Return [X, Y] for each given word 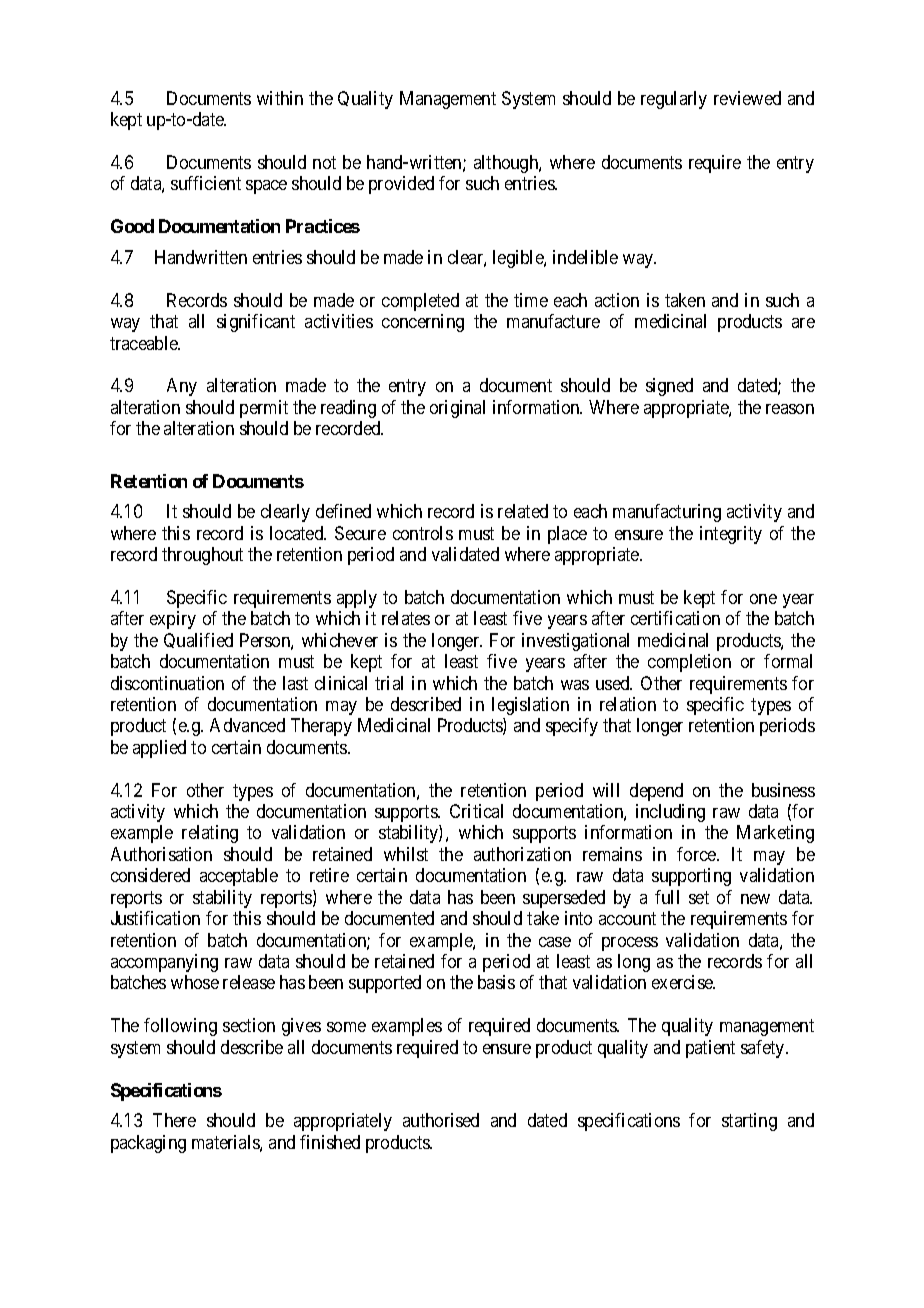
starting [749, 1122]
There [174, 1120]
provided [401, 185]
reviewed [747, 98]
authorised [441, 1120]
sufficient [206, 183]
